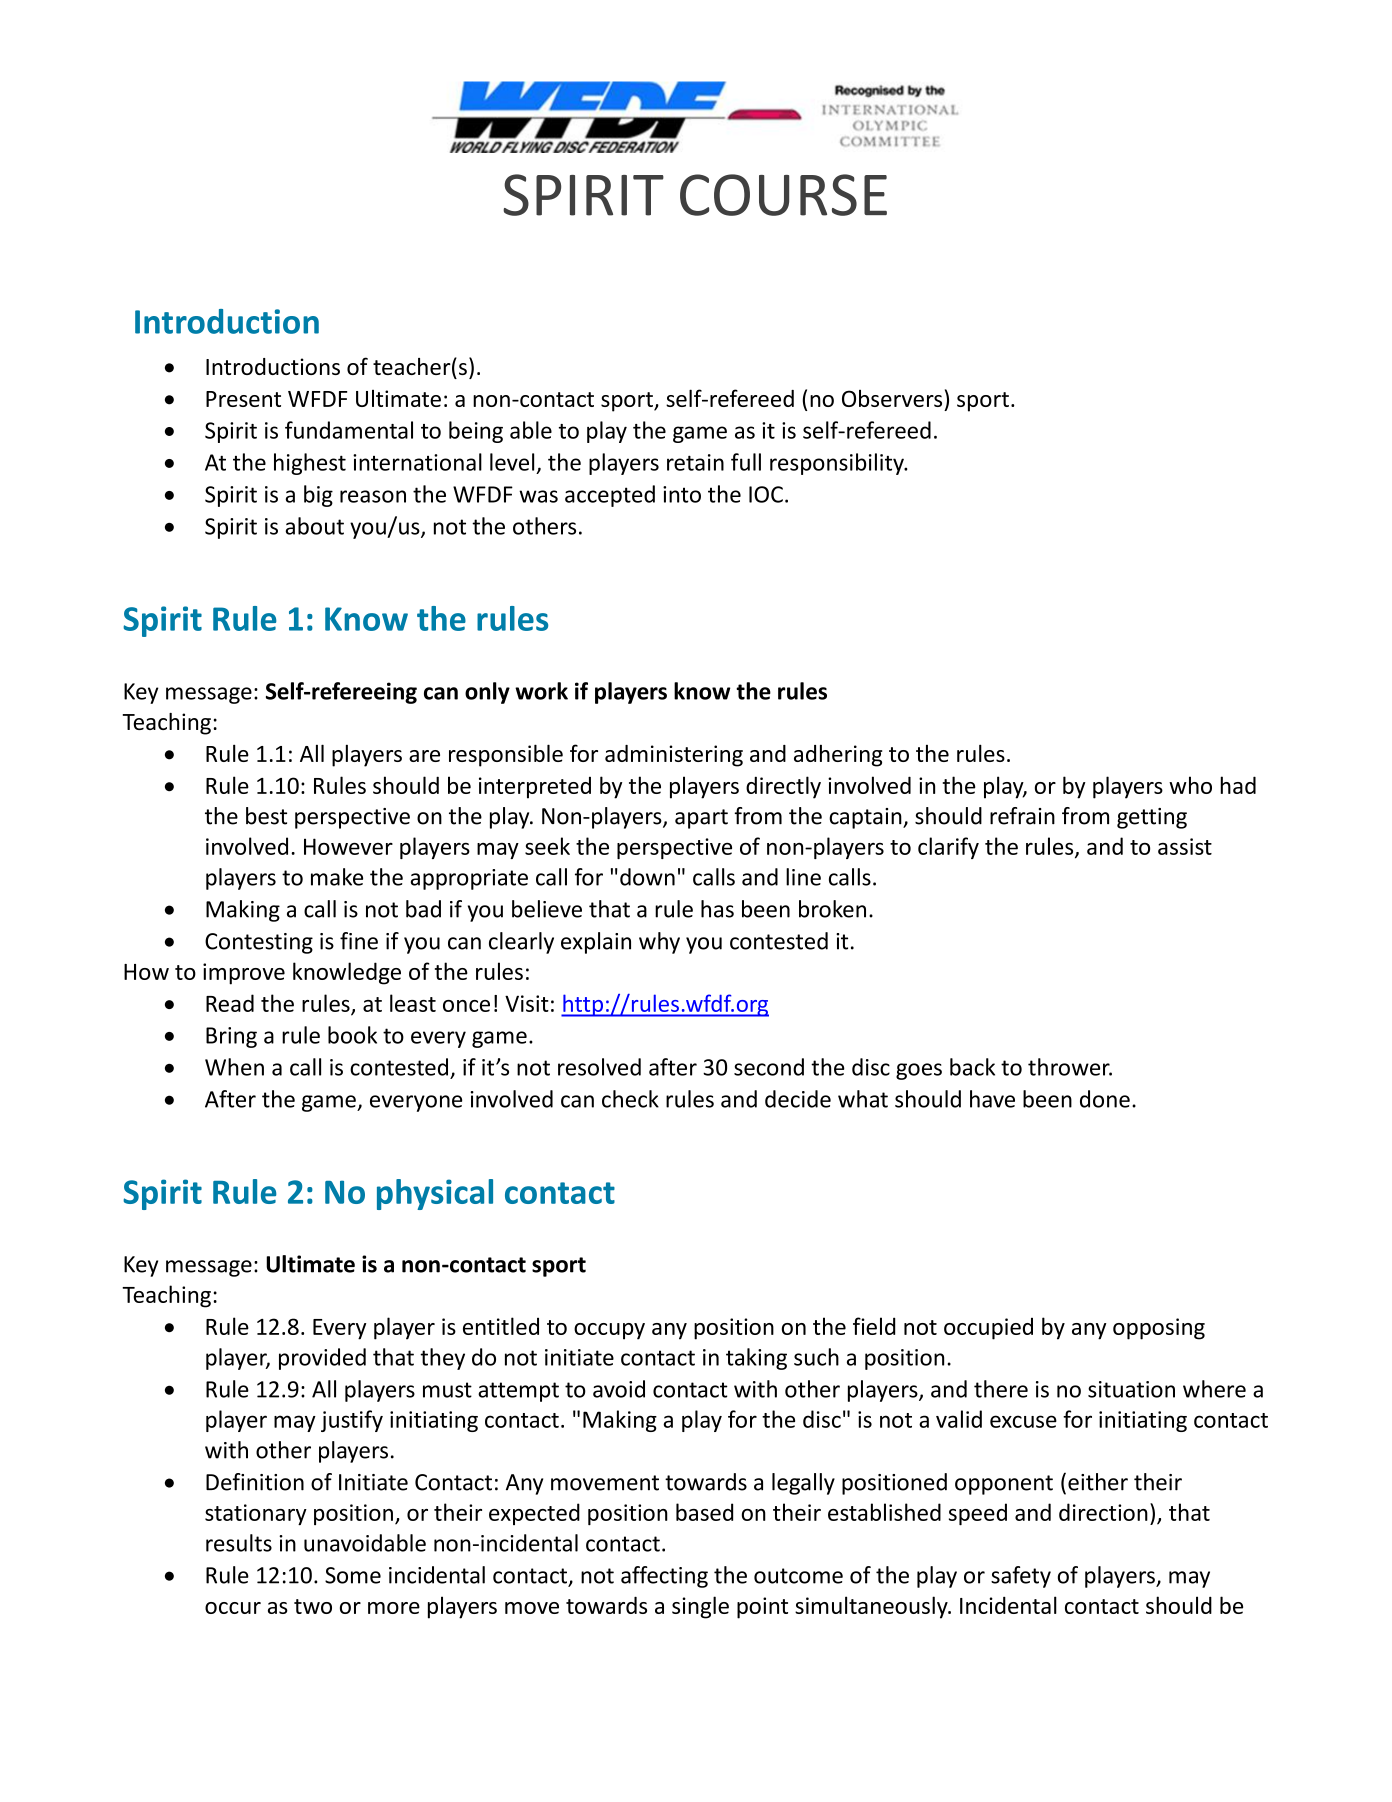 Image resolution: width=1392 pixels, height=1802 pixels. Describe the element at coordinates (892, 398) in the screenshot. I see `Observers` at that location.
